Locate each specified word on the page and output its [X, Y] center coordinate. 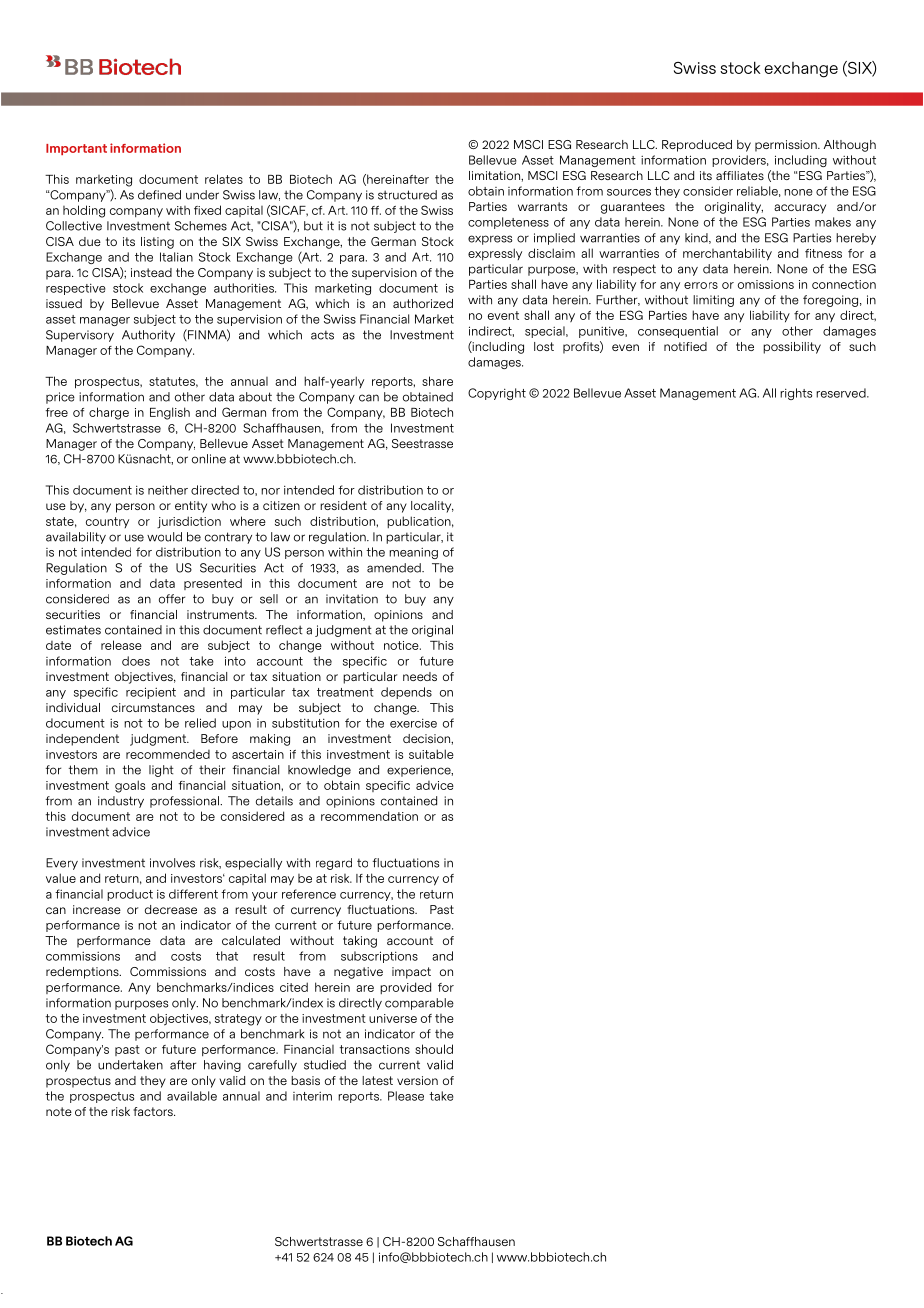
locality [432, 507]
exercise [413, 723]
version [417, 1080]
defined [159, 195]
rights [796, 394]
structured [407, 195]
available [192, 1096]
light [161, 771]
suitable [431, 754]
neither [168, 490]
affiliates [740, 175]
